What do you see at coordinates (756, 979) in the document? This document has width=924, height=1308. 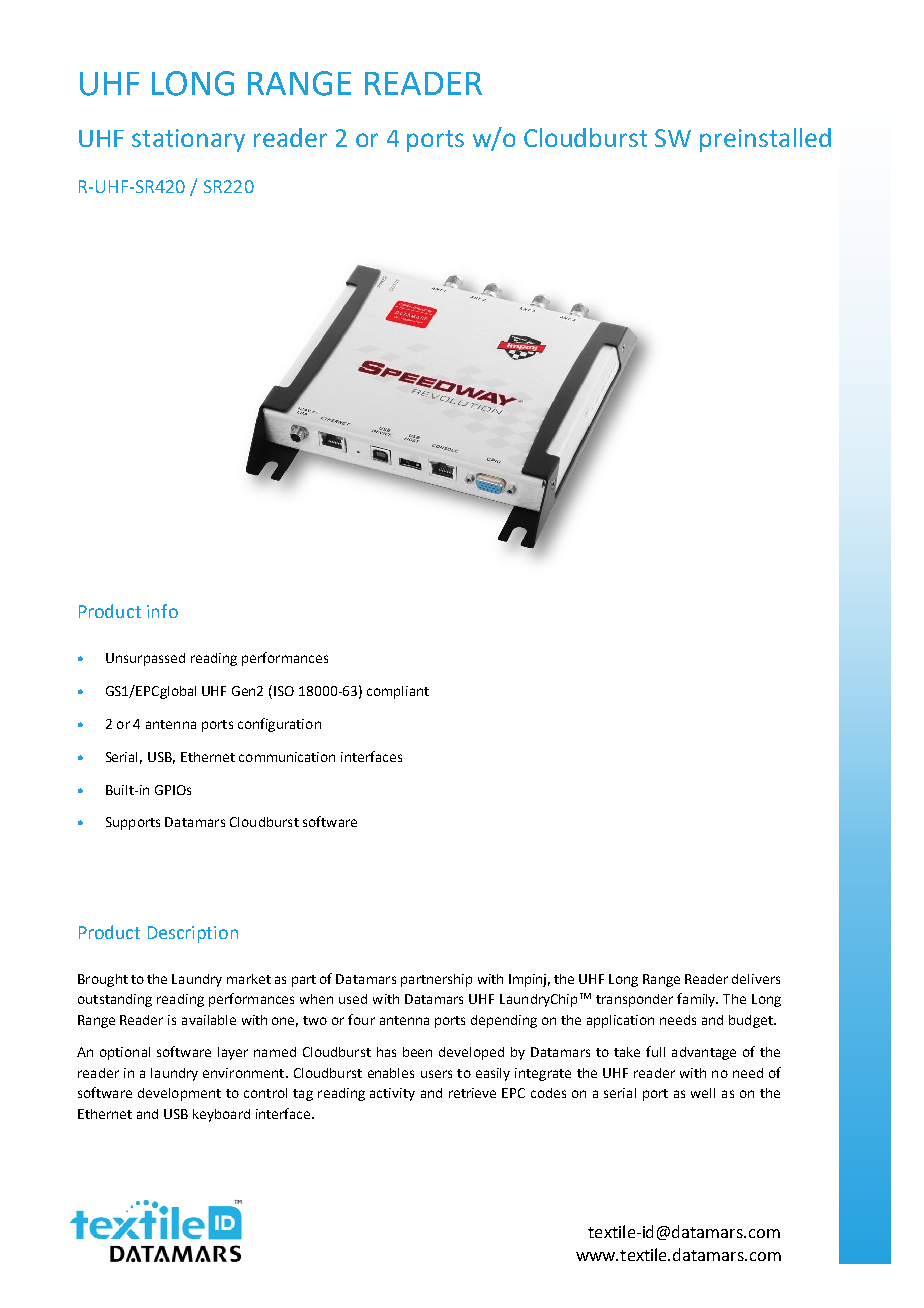 I see `delivers` at bounding box center [756, 979].
